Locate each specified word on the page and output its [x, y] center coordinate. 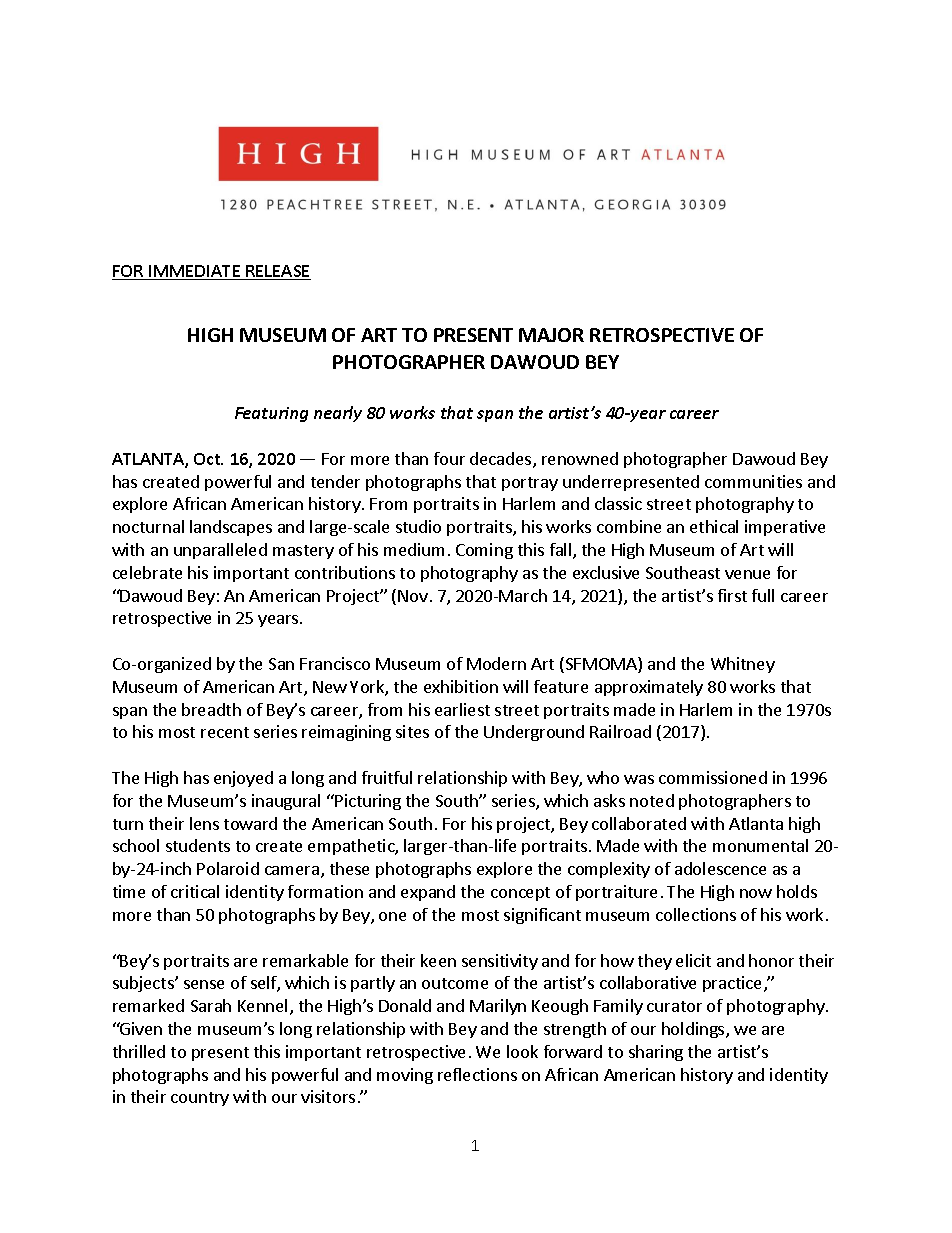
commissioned [713, 777]
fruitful [387, 777]
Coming [484, 551]
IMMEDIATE [195, 272]
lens [204, 823]
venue [747, 574]
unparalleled [220, 551]
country [200, 1099]
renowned [580, 458]
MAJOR [551, 335]
